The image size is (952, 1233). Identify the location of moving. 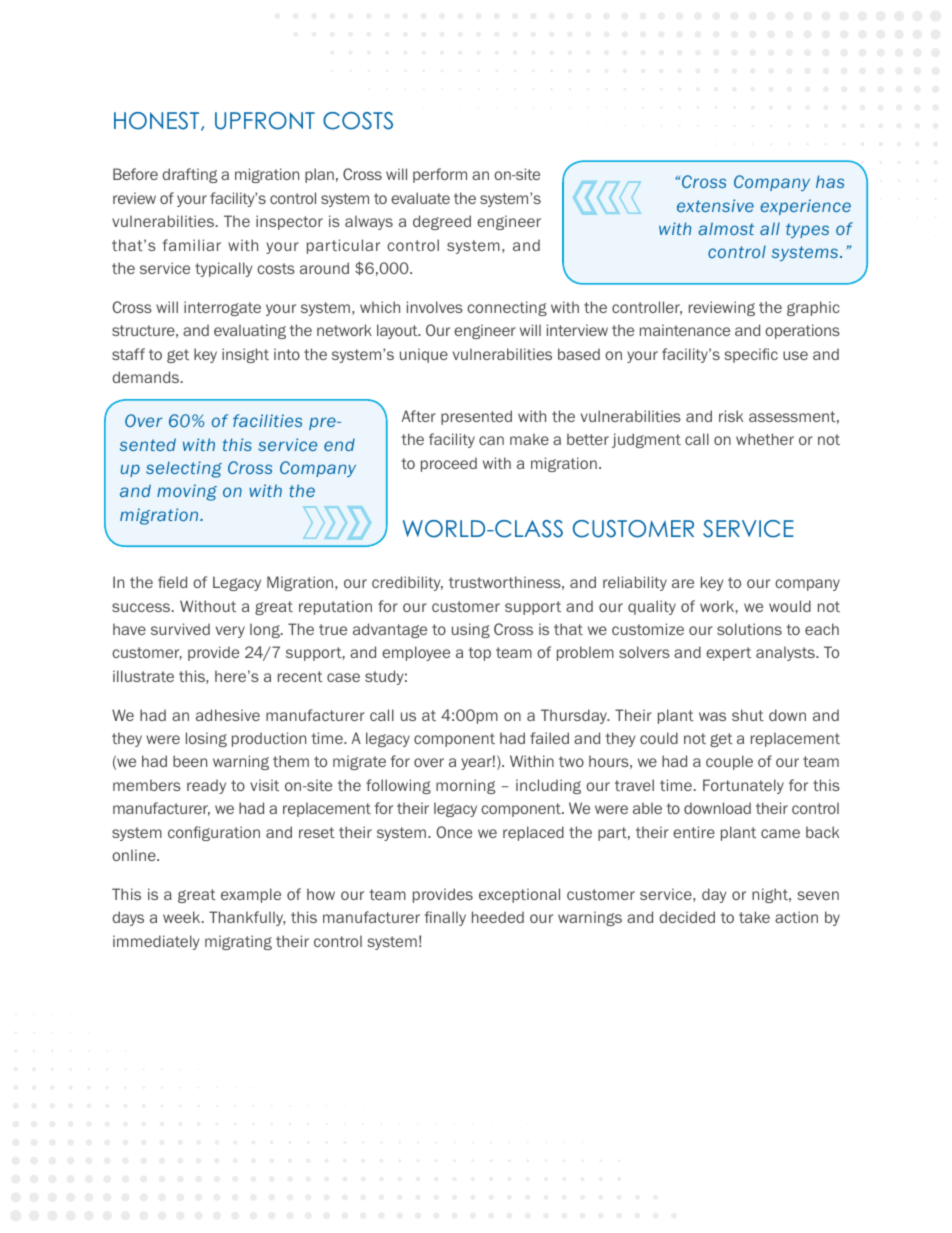
(187, 492).
